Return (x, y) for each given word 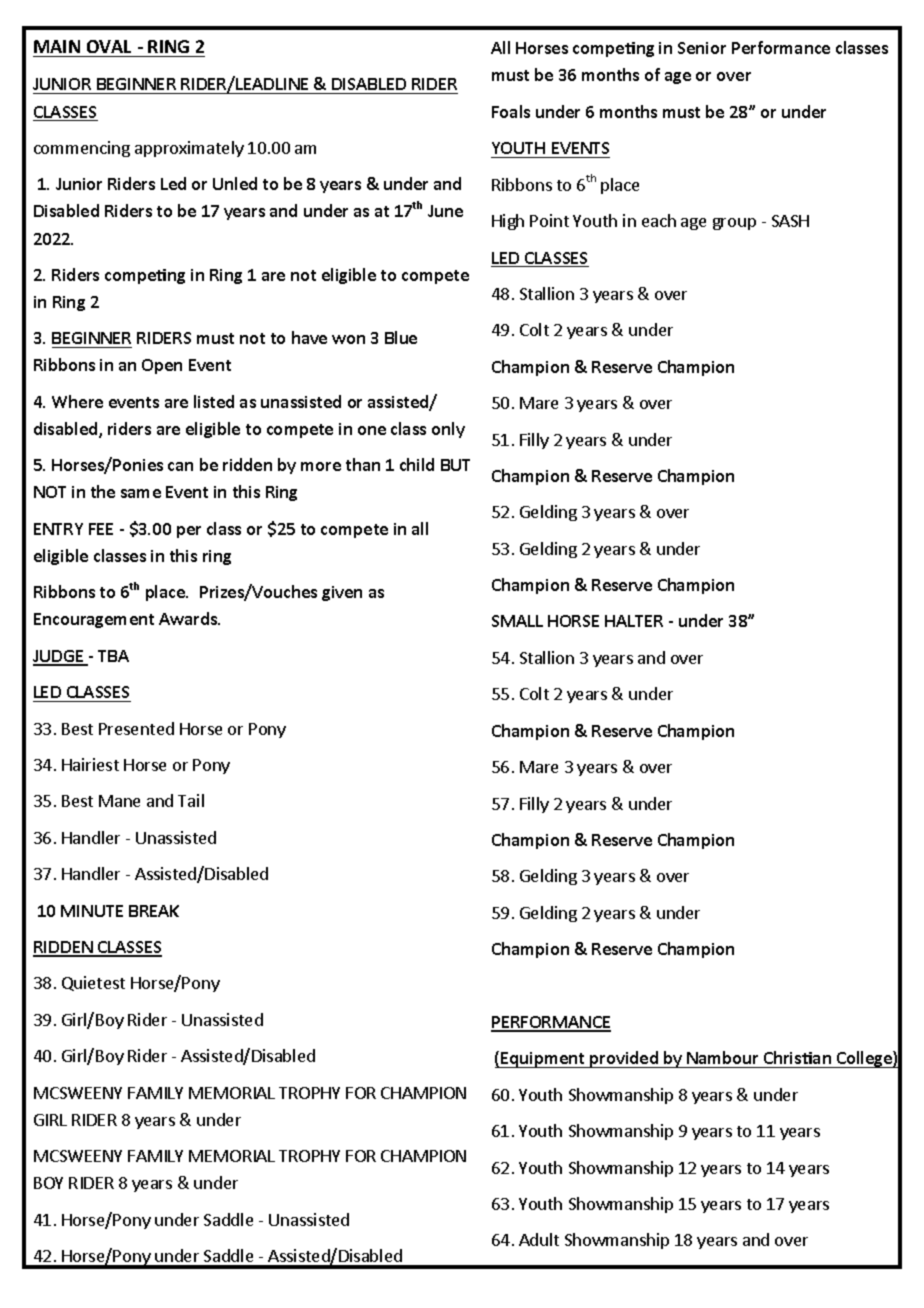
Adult (539, 1239)
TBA (113, 656)
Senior (702, 48)
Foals (511, 111)
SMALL (517, 621)
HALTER (634, 621)
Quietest (93, 983)
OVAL (109, 46)
